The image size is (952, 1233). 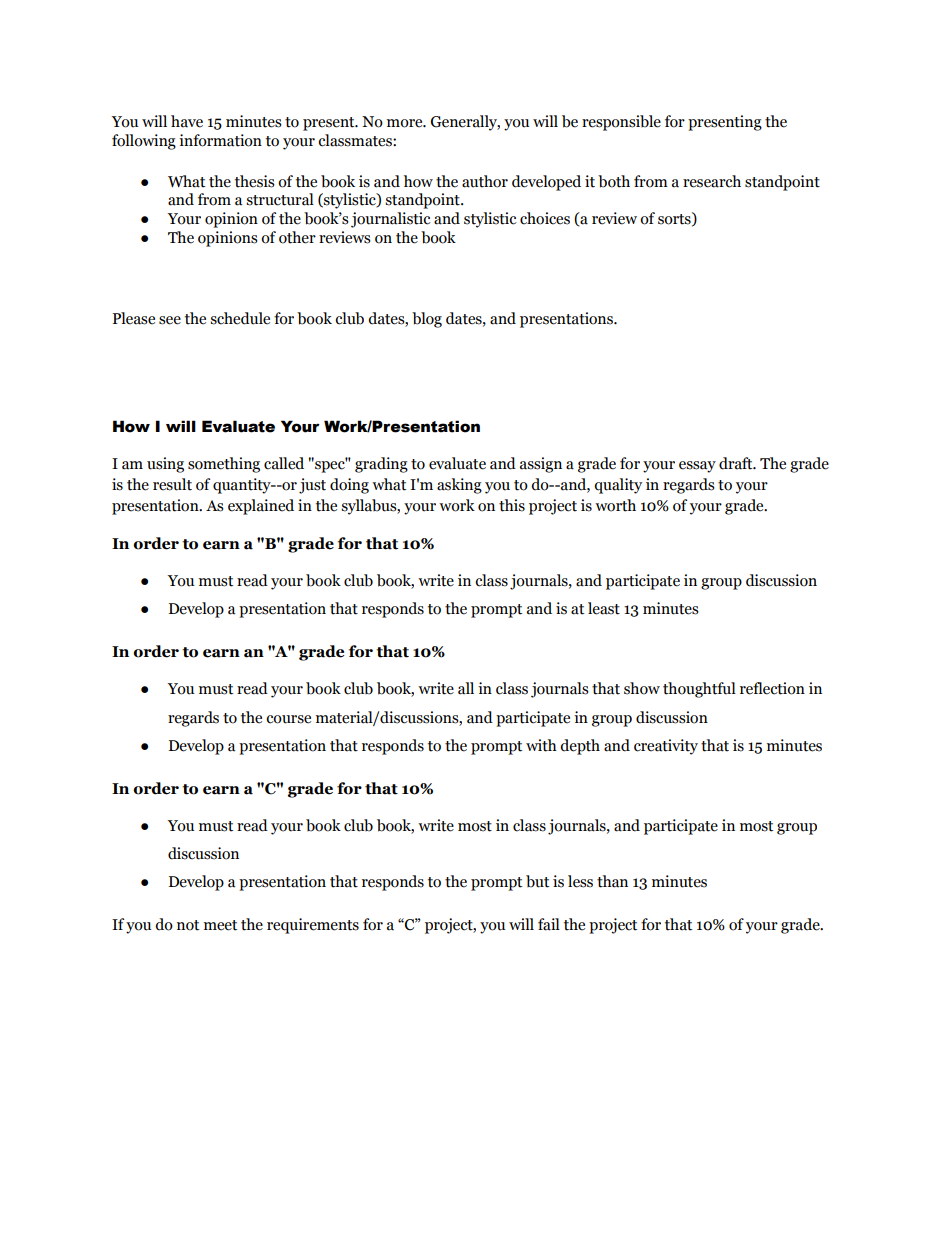 What do you see at coordinates (712, 181) in the screenshot?
I see `research` at bounding box center [712, 181].
